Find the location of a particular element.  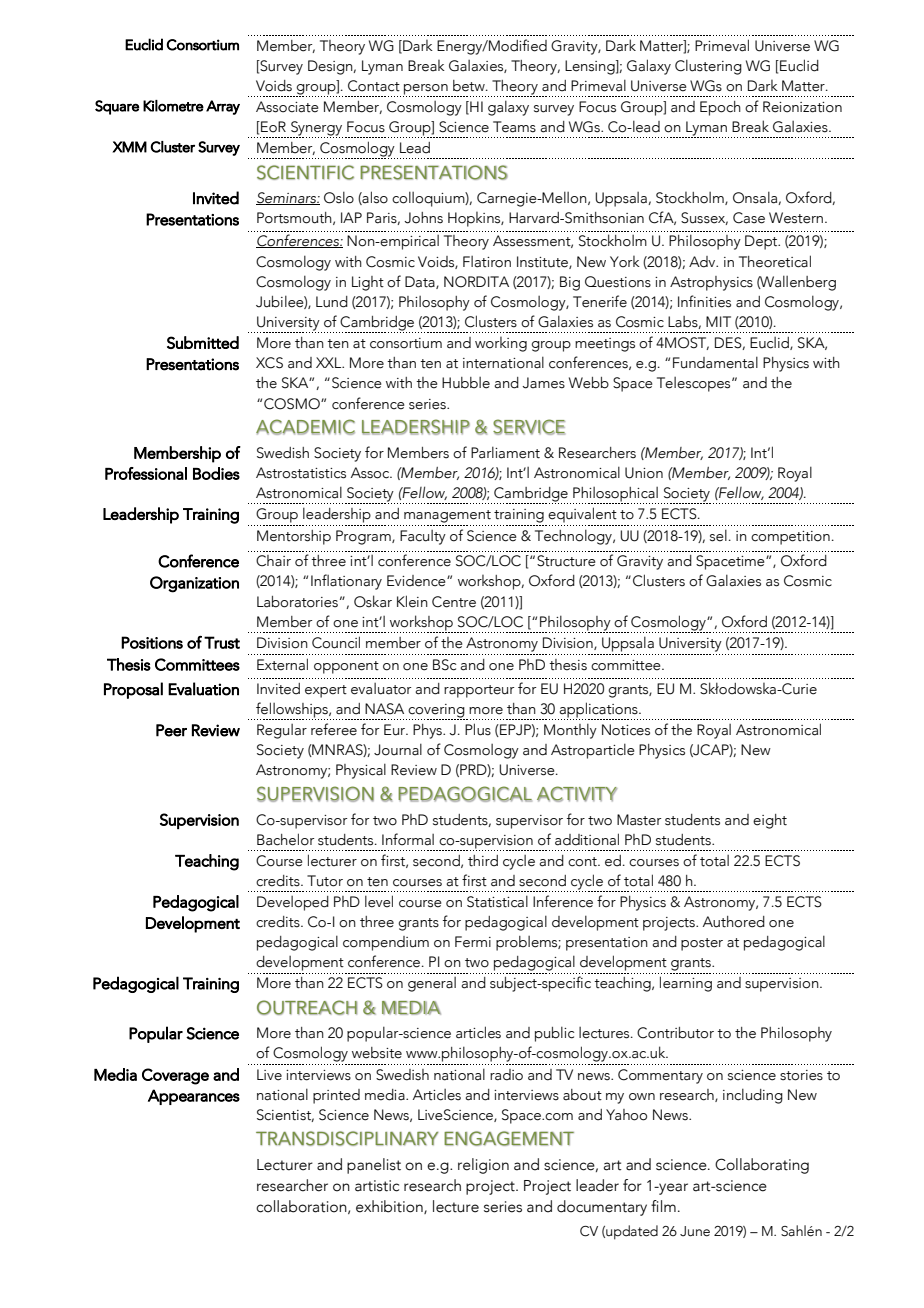

Epoch is located at coordinates (720, 108).
